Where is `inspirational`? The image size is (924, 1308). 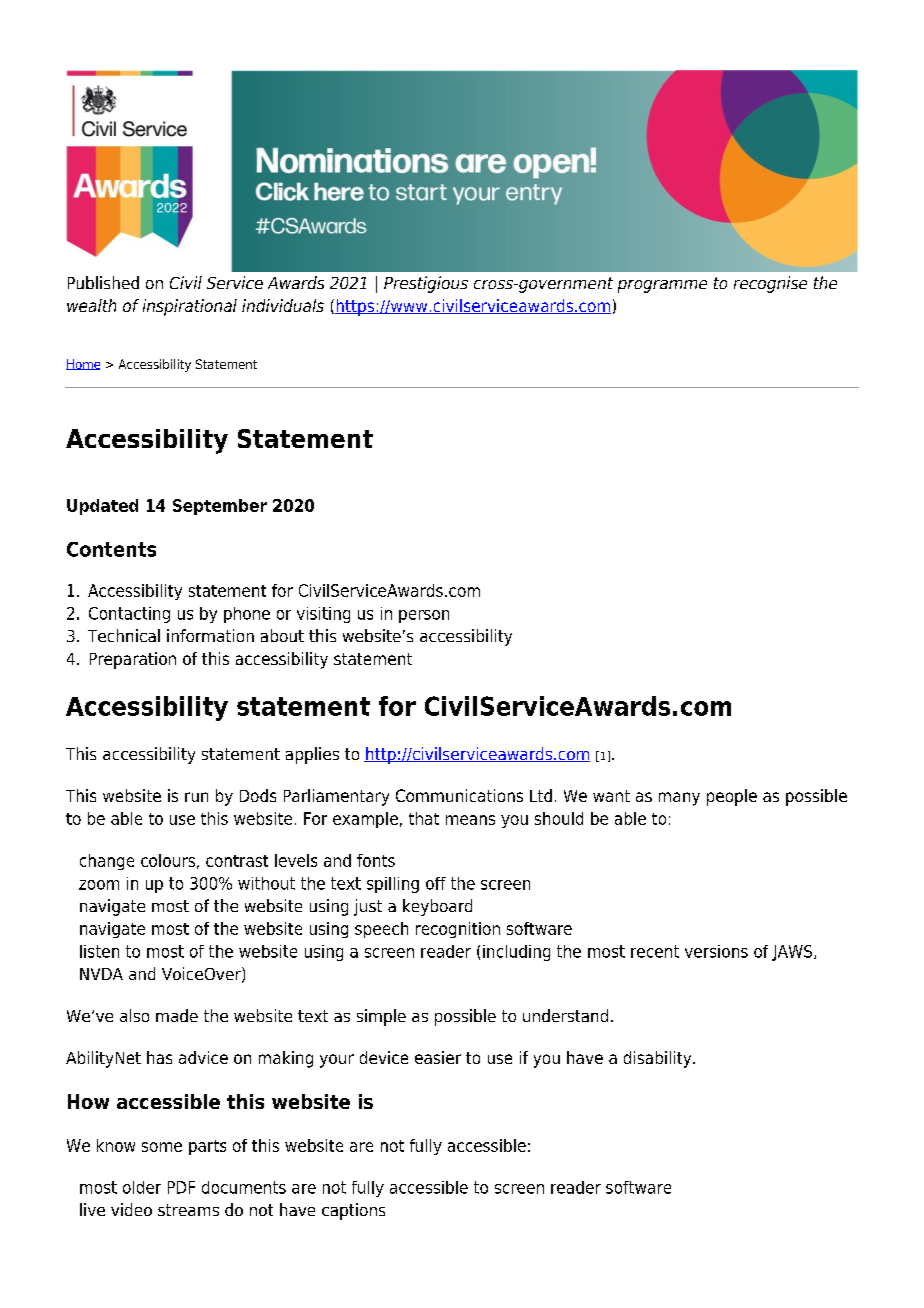
inspirational is located at coordinates (190, 307).
